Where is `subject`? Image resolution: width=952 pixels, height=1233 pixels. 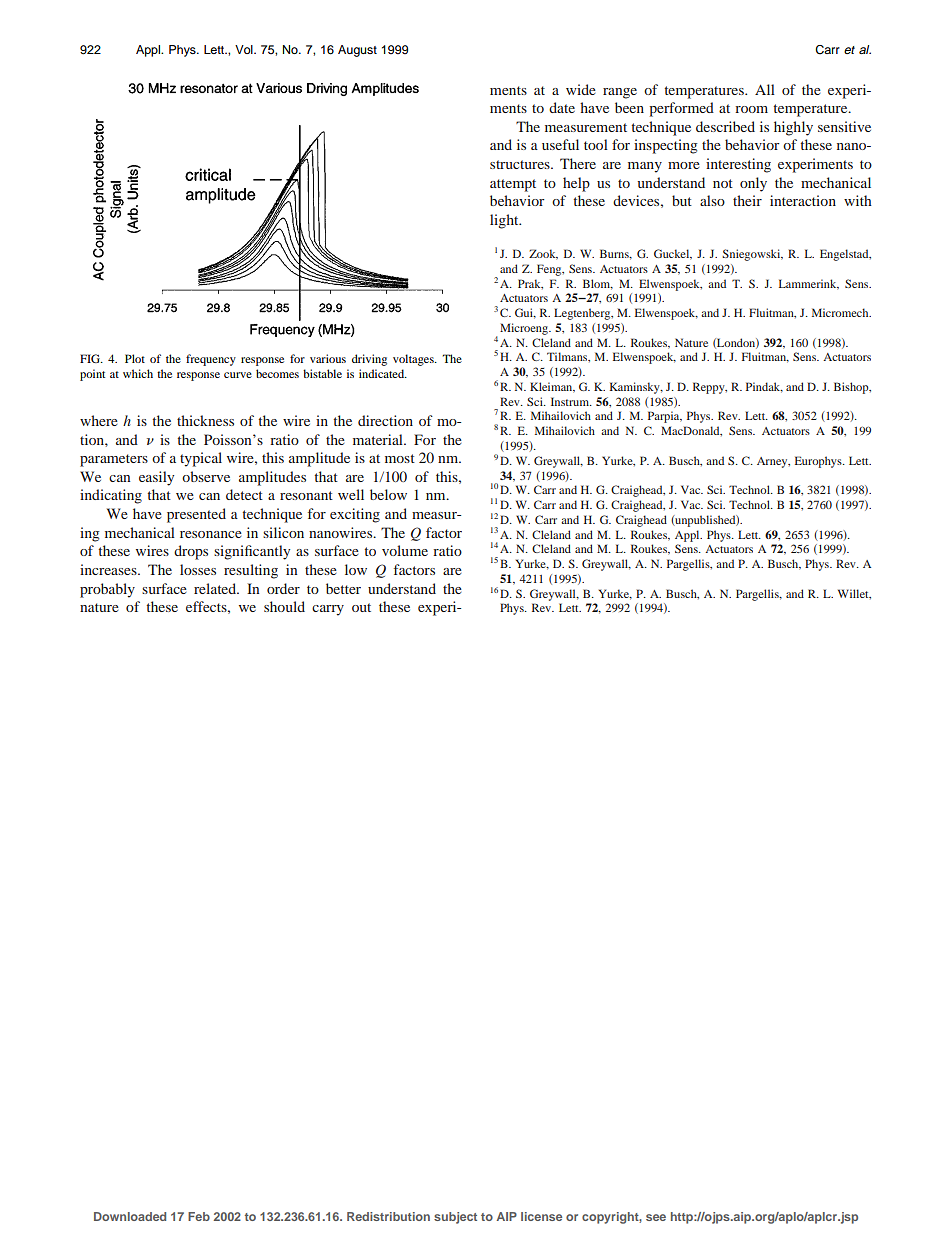 subject is located at coordinates (455, 1218).
